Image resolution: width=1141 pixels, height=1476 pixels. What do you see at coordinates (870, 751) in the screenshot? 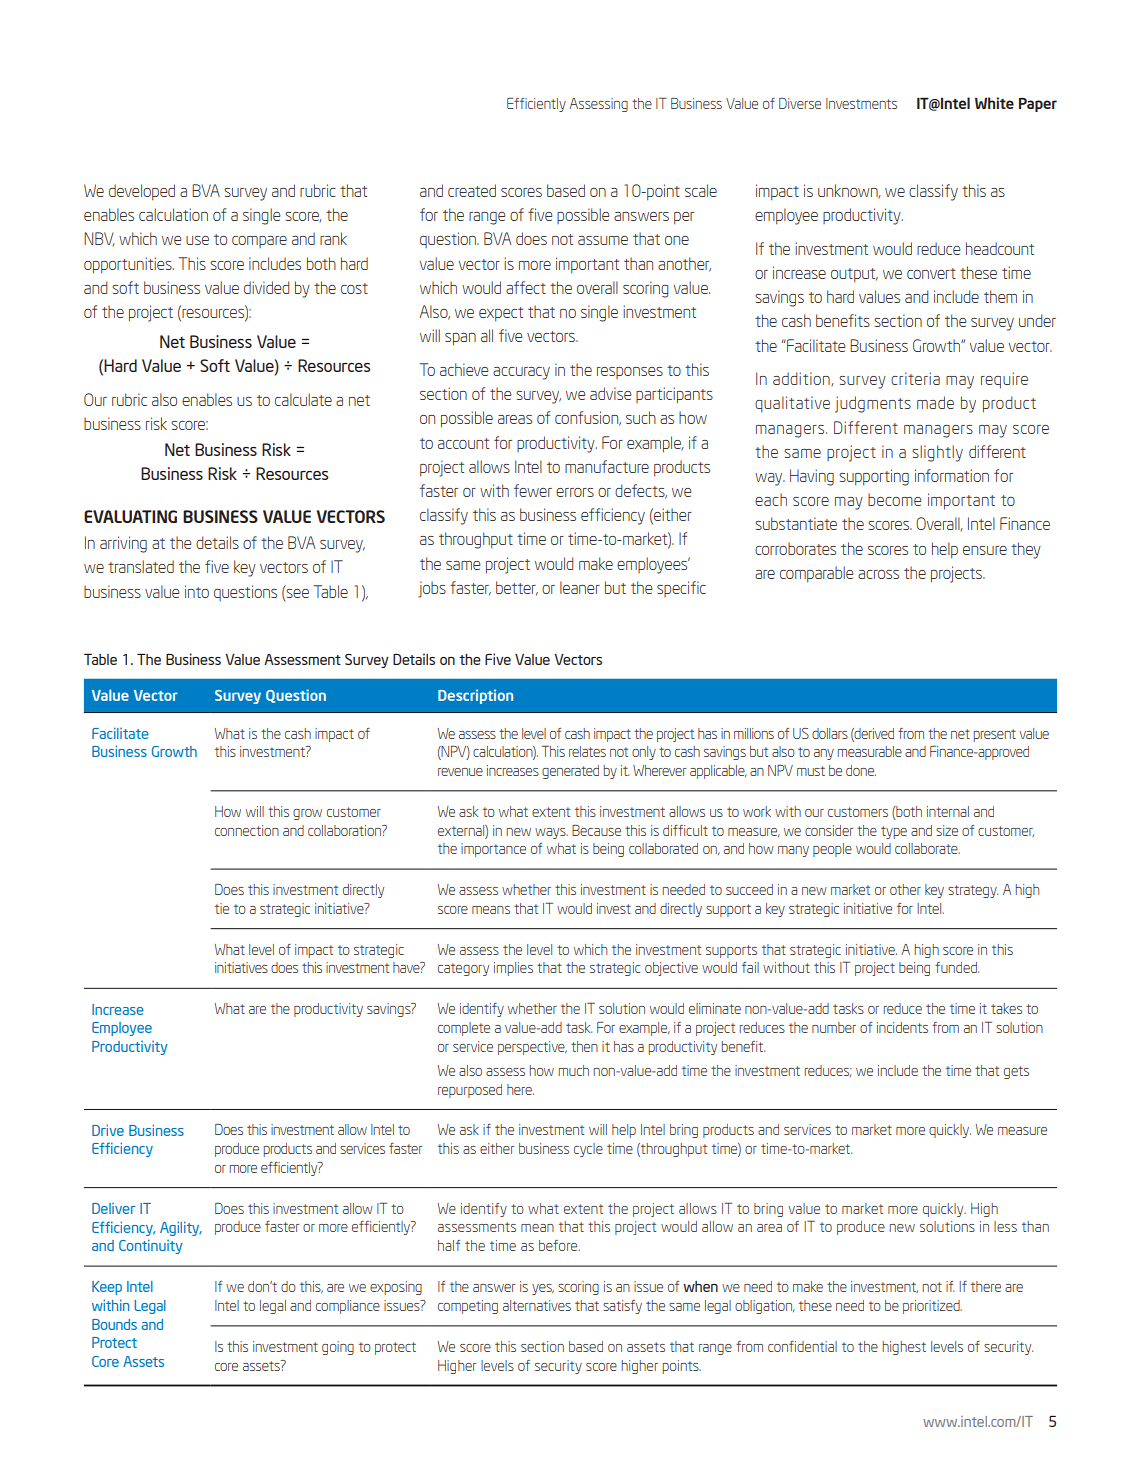
I see `measurable` at bounding box center [870, 751].
